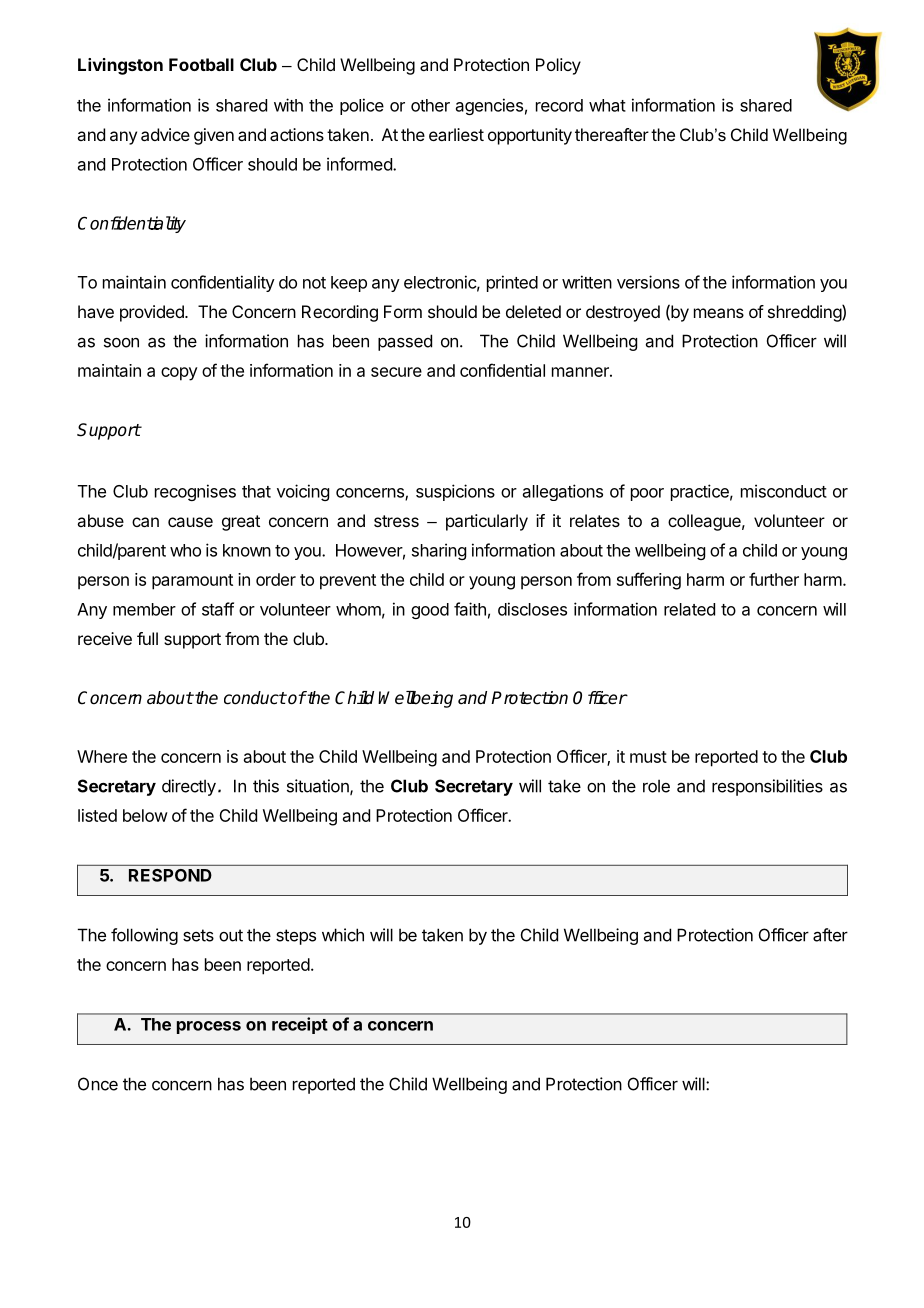 The height and width of the document is (1308, 924). What do you see at coordinates (201, 64) in the document?
I see `Football` at bounding box center [201, 64].
